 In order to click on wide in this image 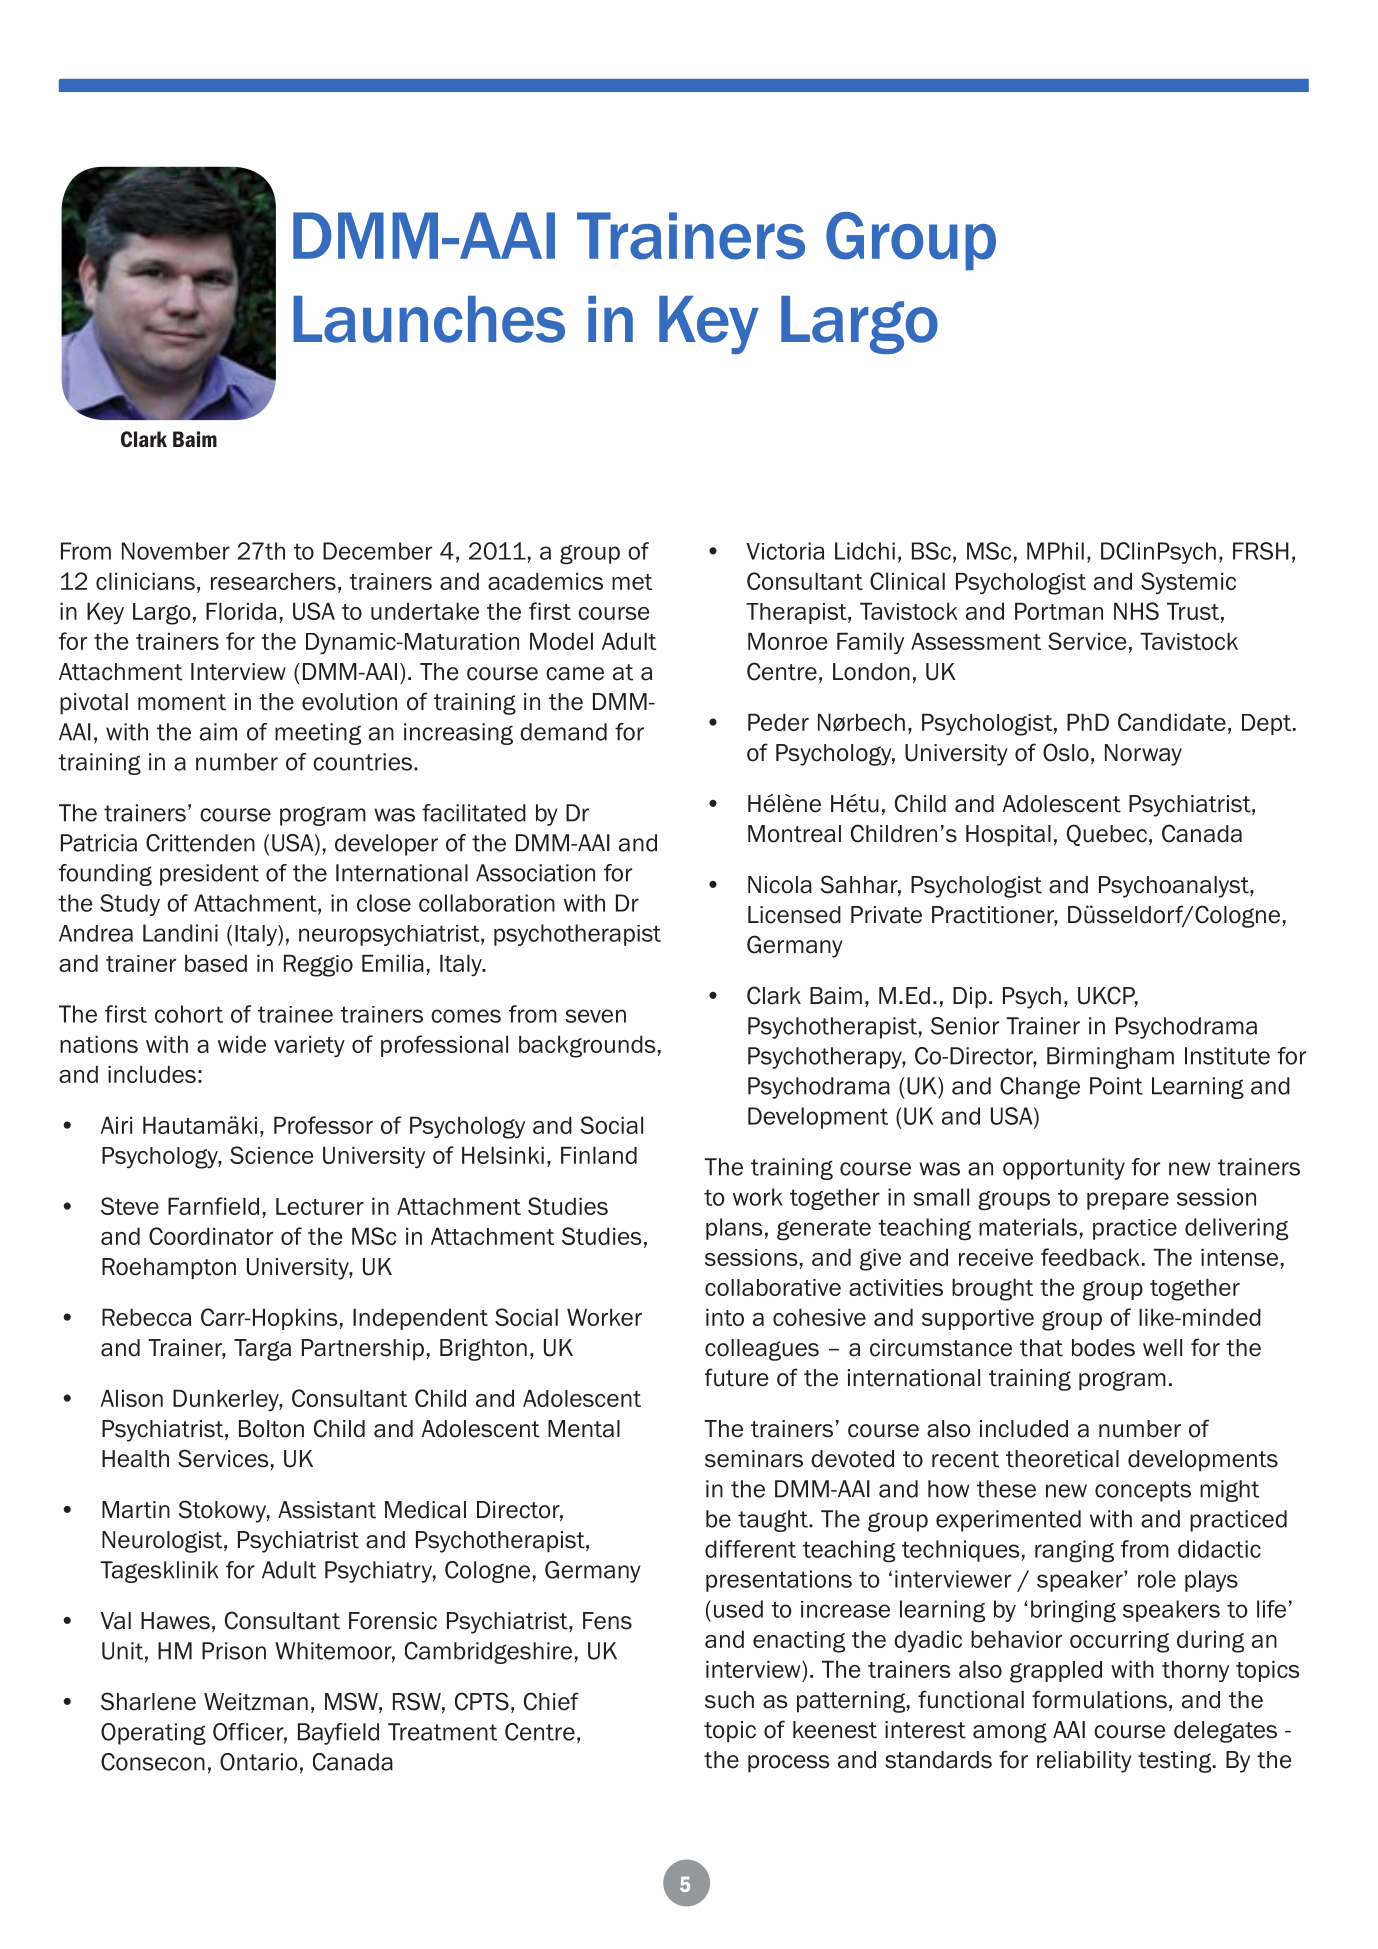, I will do `click(242, 1044)`.
